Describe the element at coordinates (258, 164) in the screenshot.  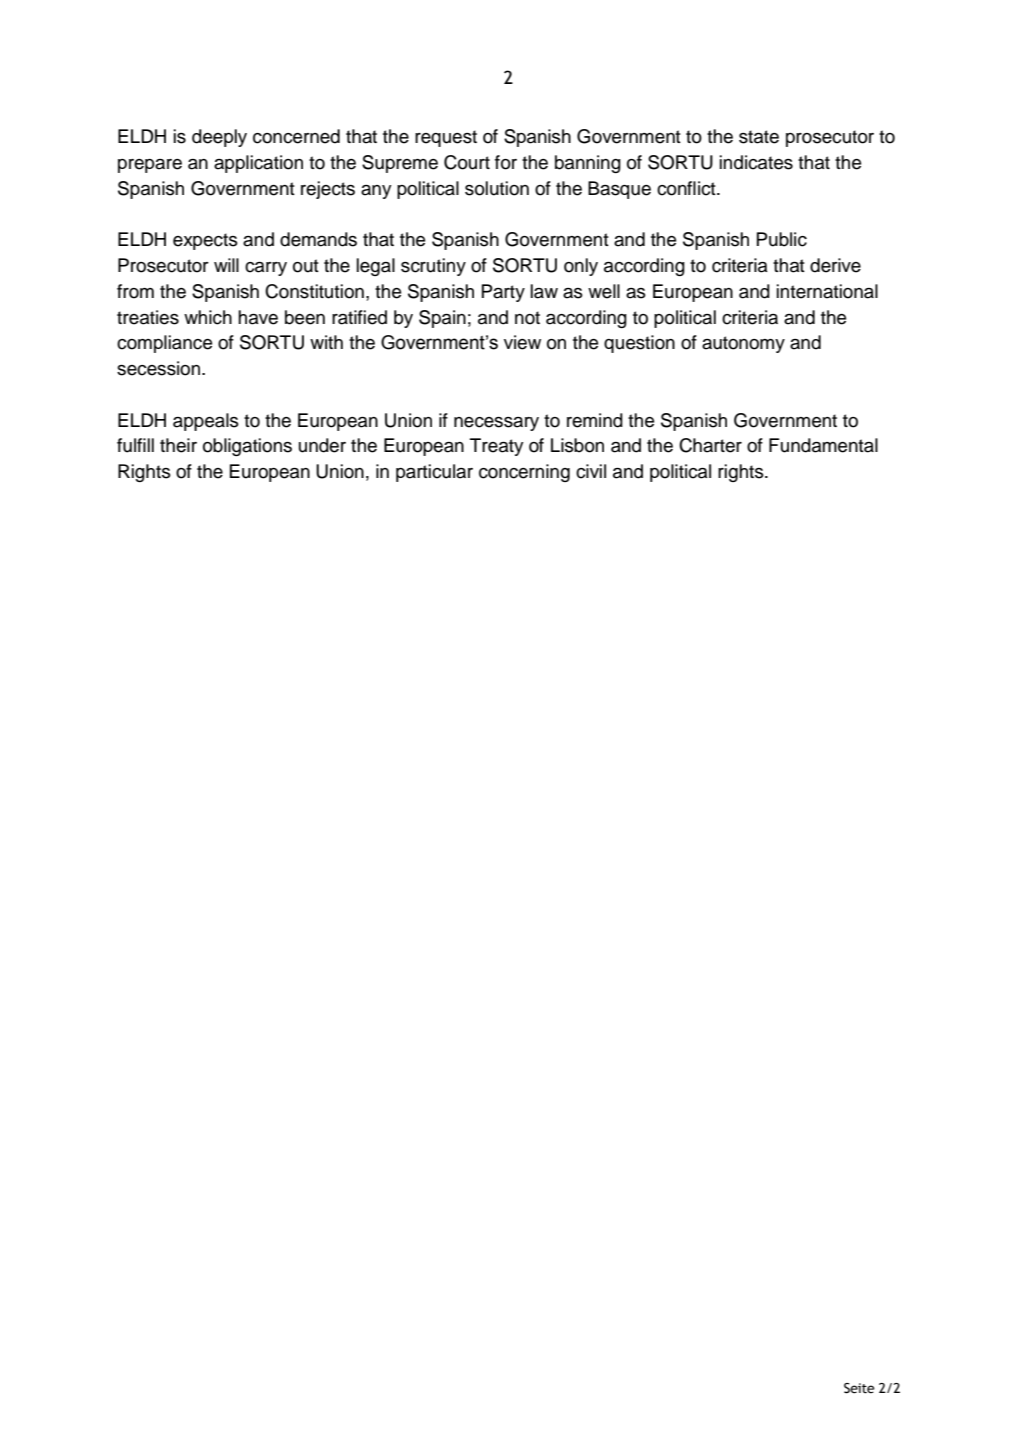
I see `application` at that location.
